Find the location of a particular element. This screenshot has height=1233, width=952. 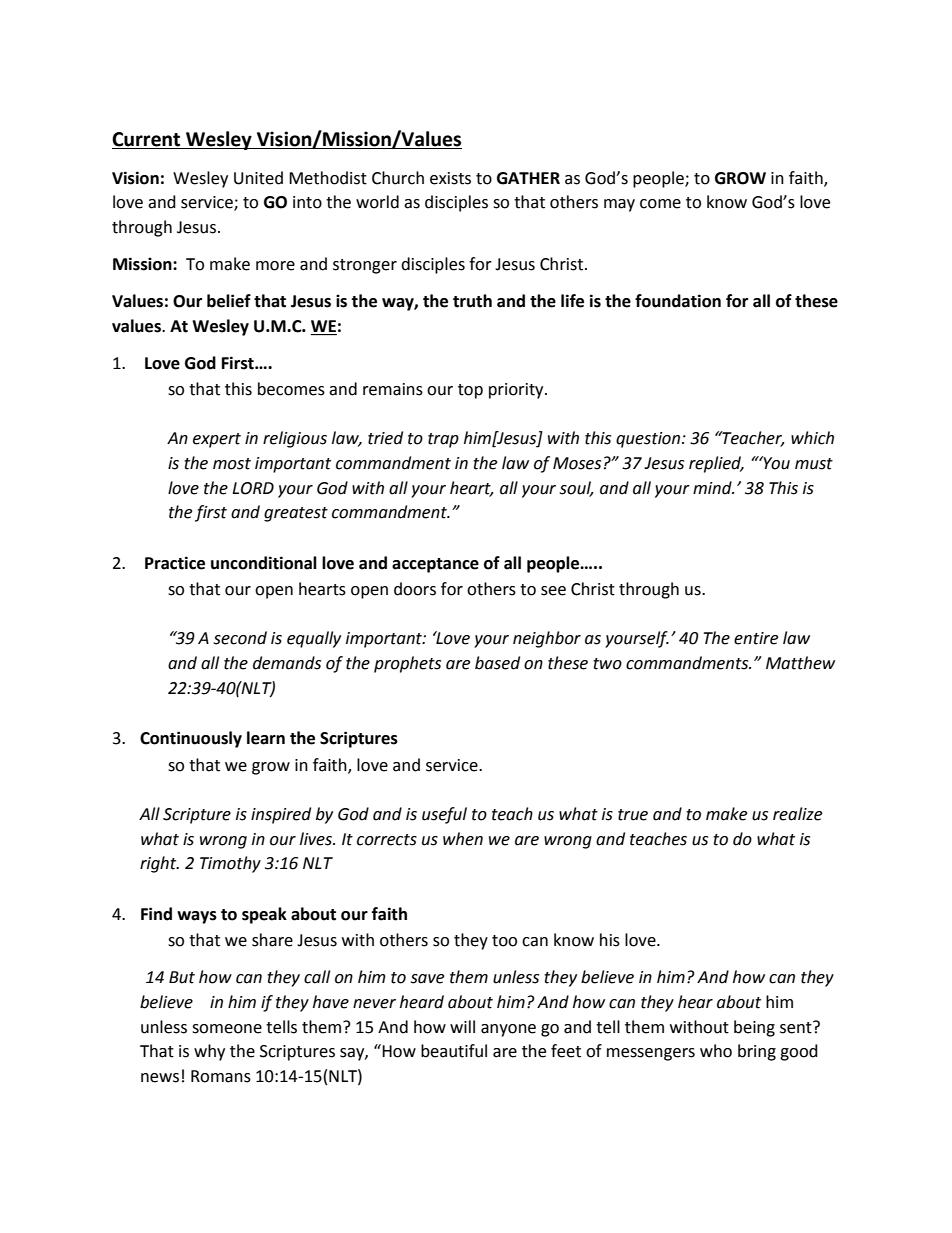

which is located at coordinates (812, 438).
